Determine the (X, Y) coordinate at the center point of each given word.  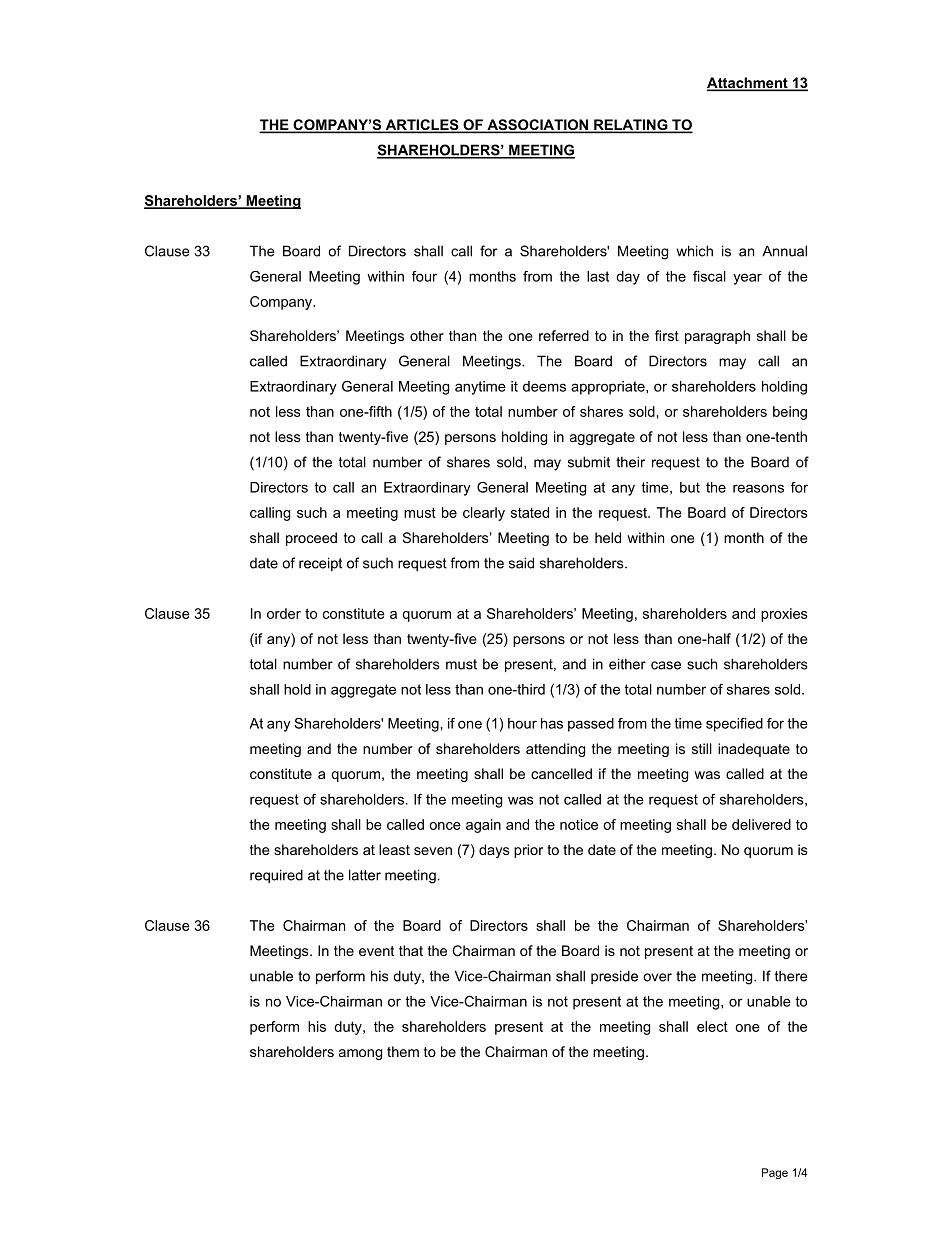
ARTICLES (422, 126)
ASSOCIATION (537, 126)
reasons (758, 488)
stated (530, 512)
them (403, 1051)
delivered (761, 824)
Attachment (748, 84)
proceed (311, 539)
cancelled (561, 773)
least (394, 849)
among (360, 1054)
